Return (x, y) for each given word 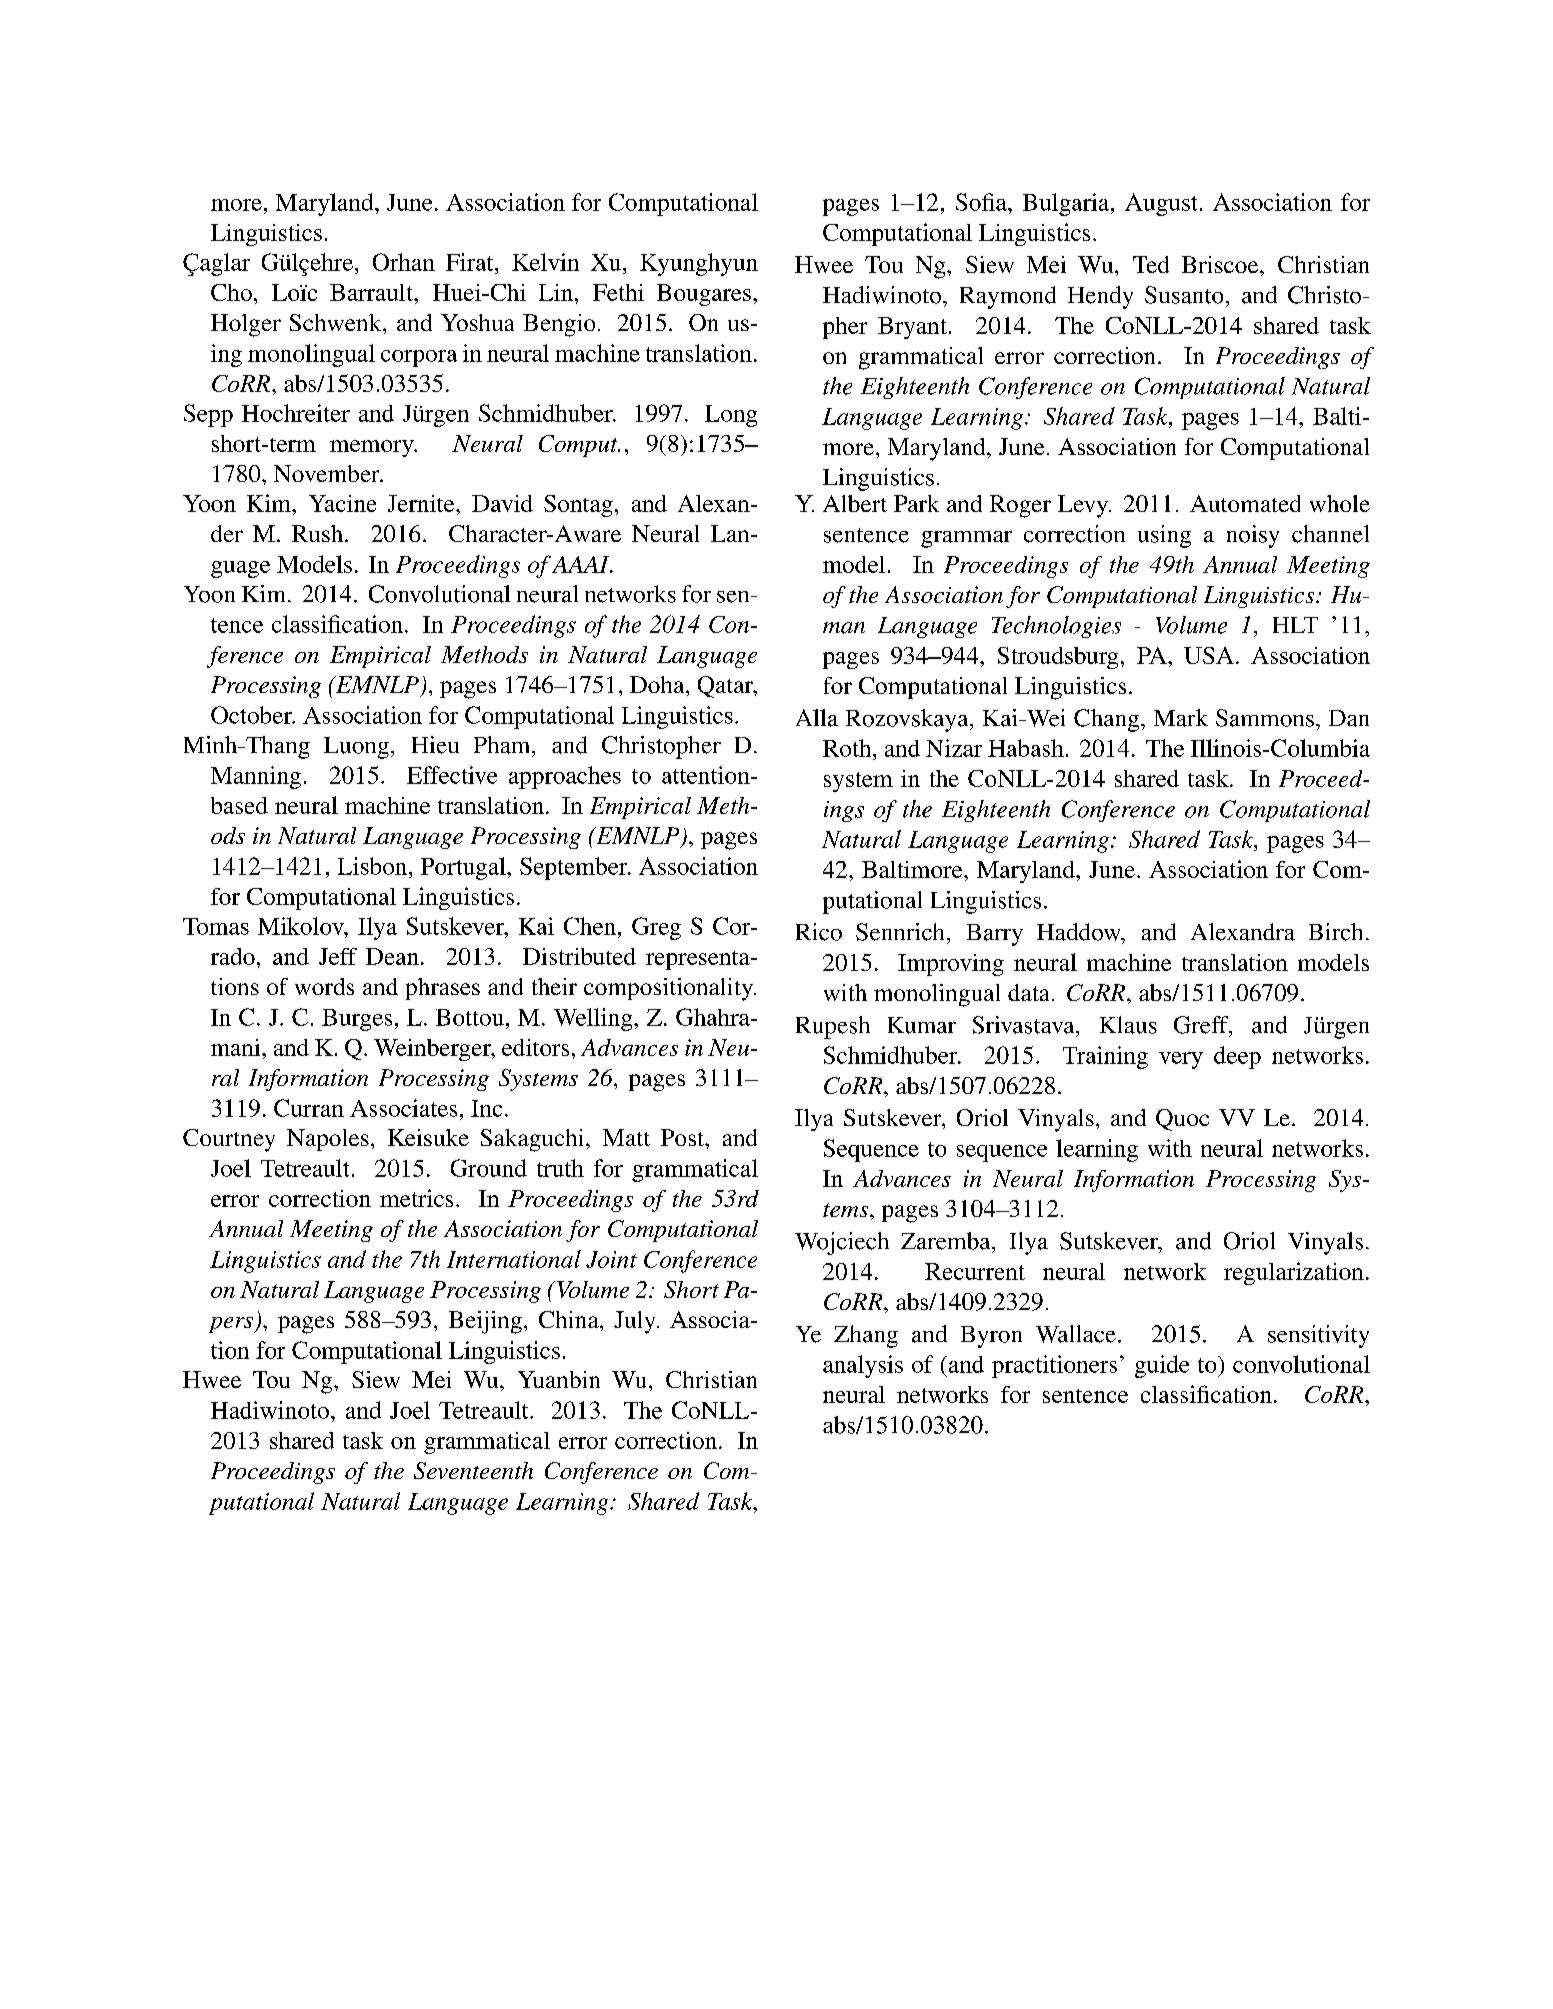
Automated (1245, 503)
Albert (855, 503)
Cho (231, 292)
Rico (819, 932)
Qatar (726, 687)
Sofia (982, 202)
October (252, 715)
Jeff (338, 956)
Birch (1335, 932)
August (1161, 204)
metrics (416, 1198)
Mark (1181, 718)
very (1181, 1060)
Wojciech (842, 1243)
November (328, 473)
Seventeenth (473, 1470)
